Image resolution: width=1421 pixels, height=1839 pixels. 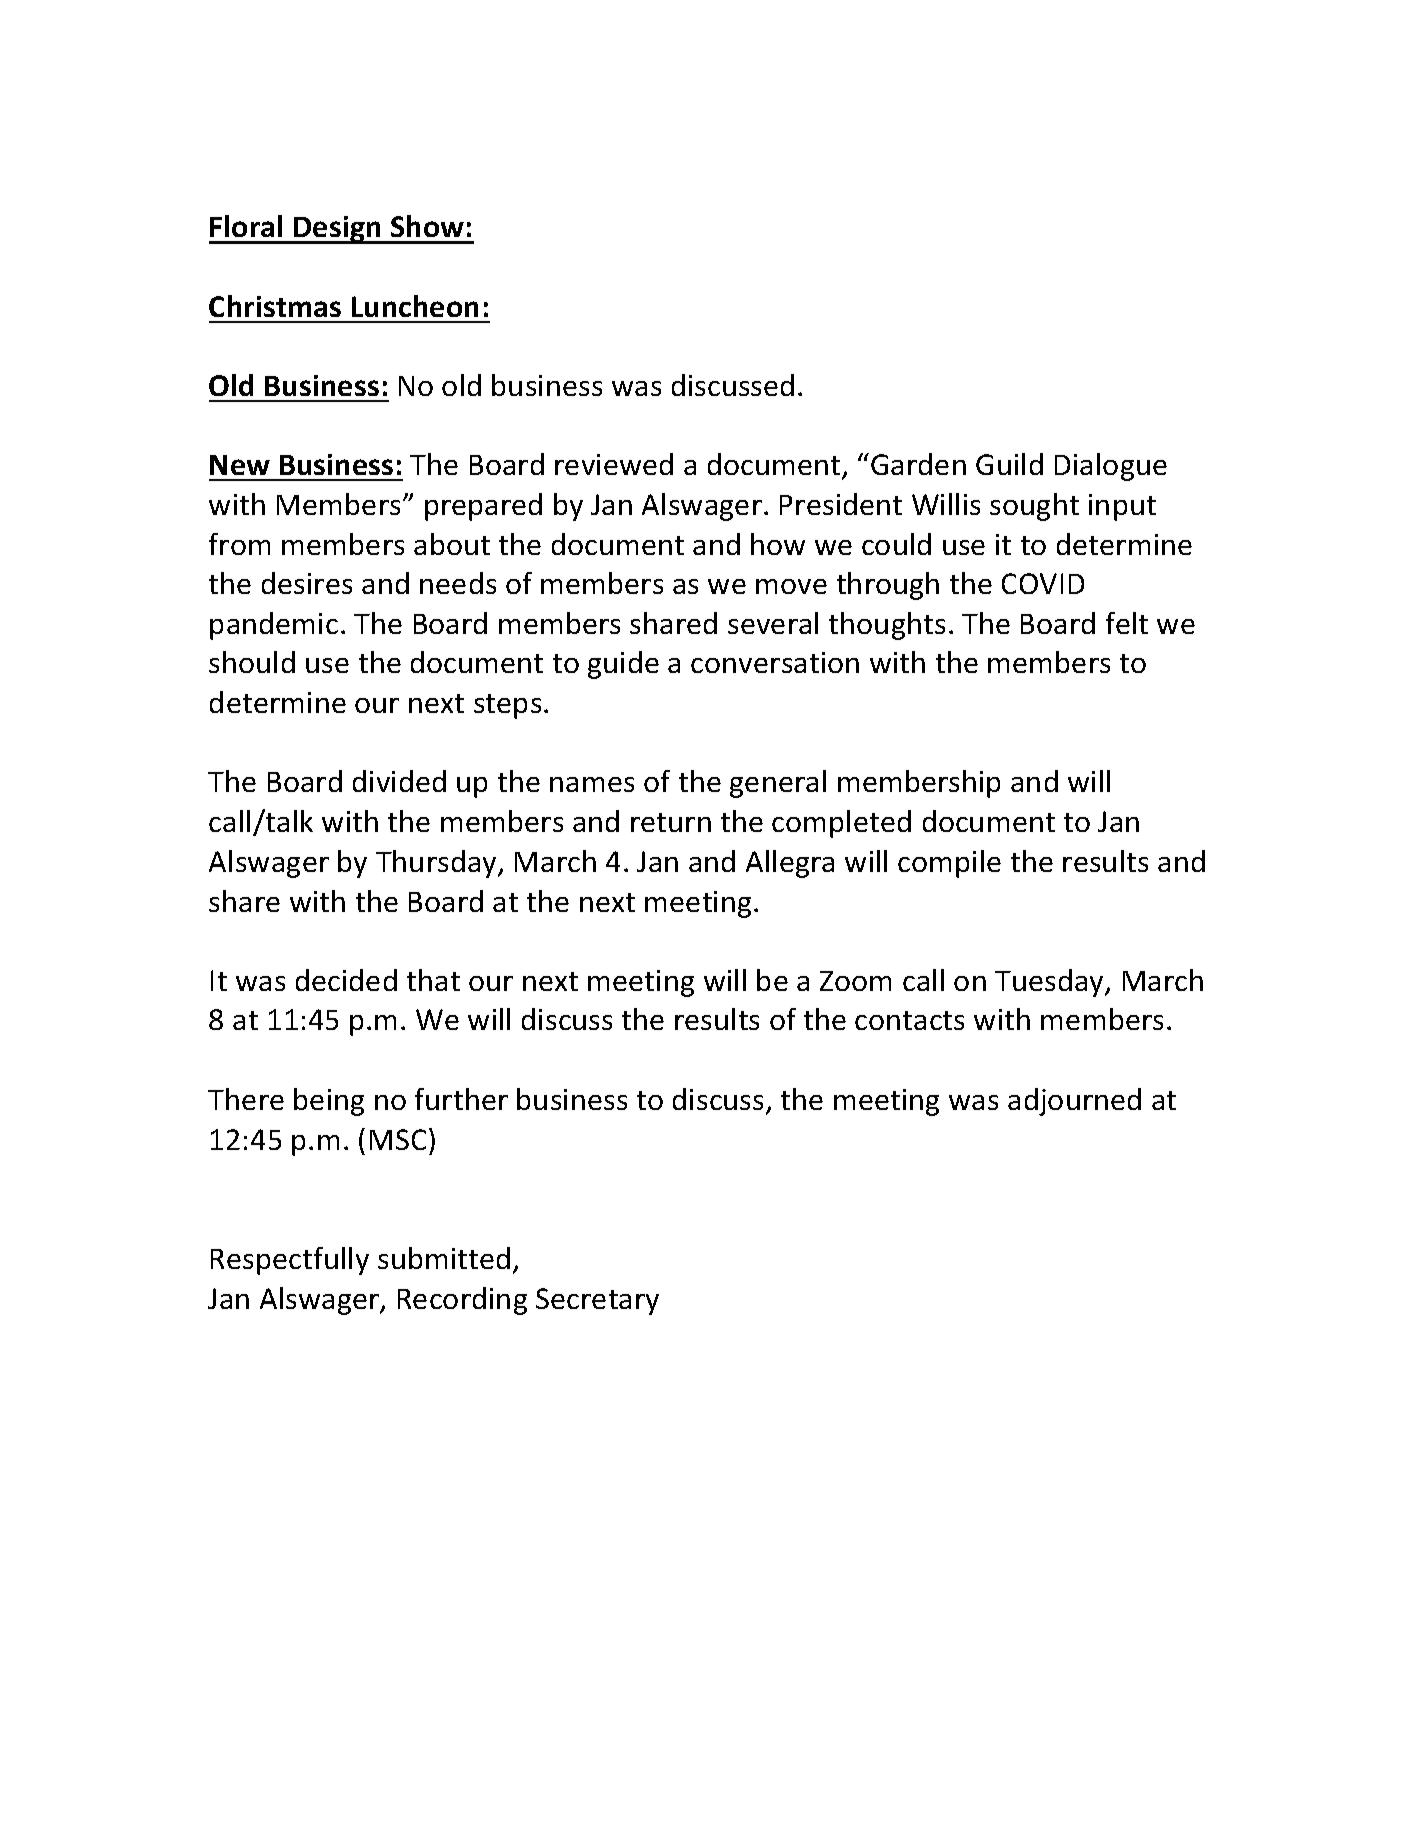 What do you see at coordinates (290, 1261) in the document?
I see `Respectfully` at bounding box center [290, 1261].
